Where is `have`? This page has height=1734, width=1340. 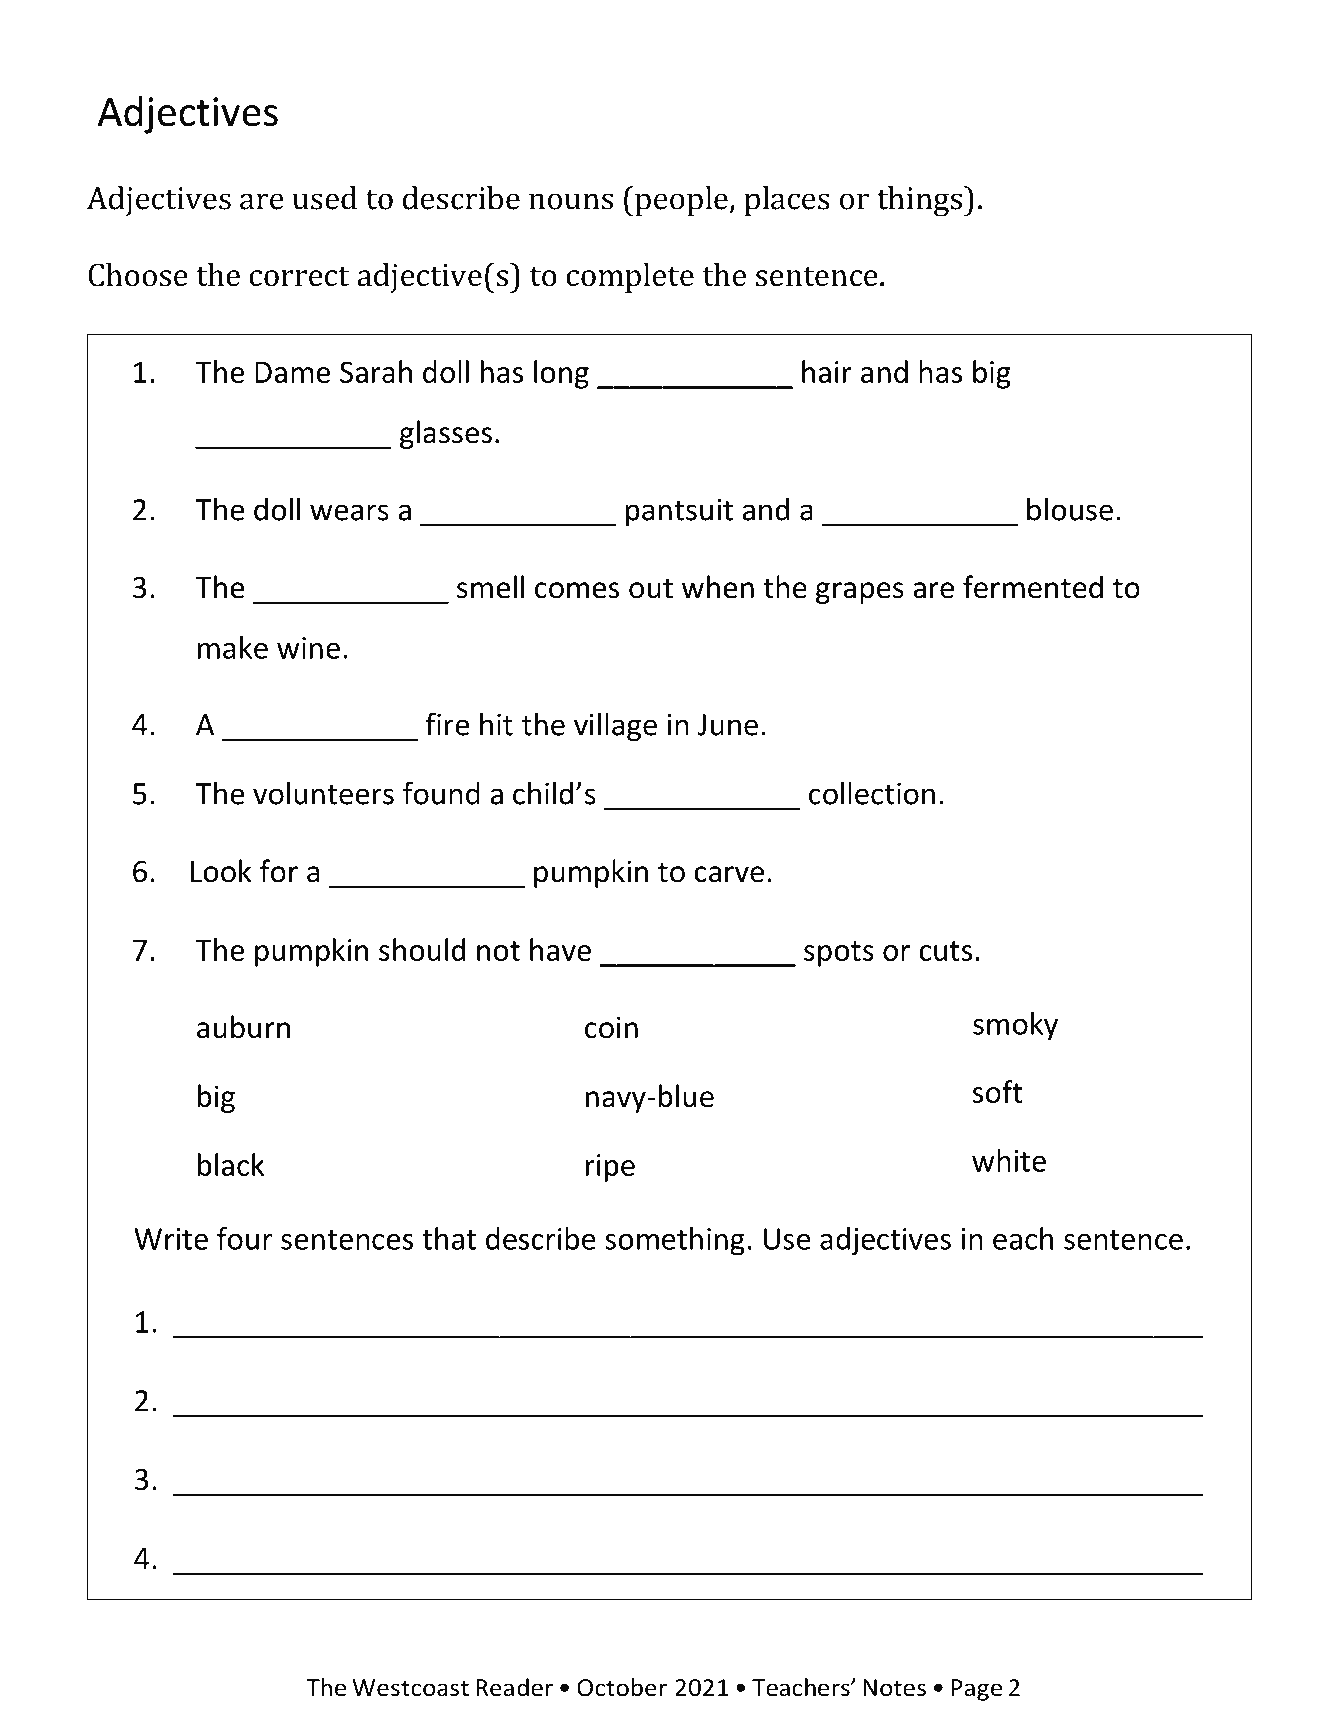
have is located at coordinates (560, 949).
